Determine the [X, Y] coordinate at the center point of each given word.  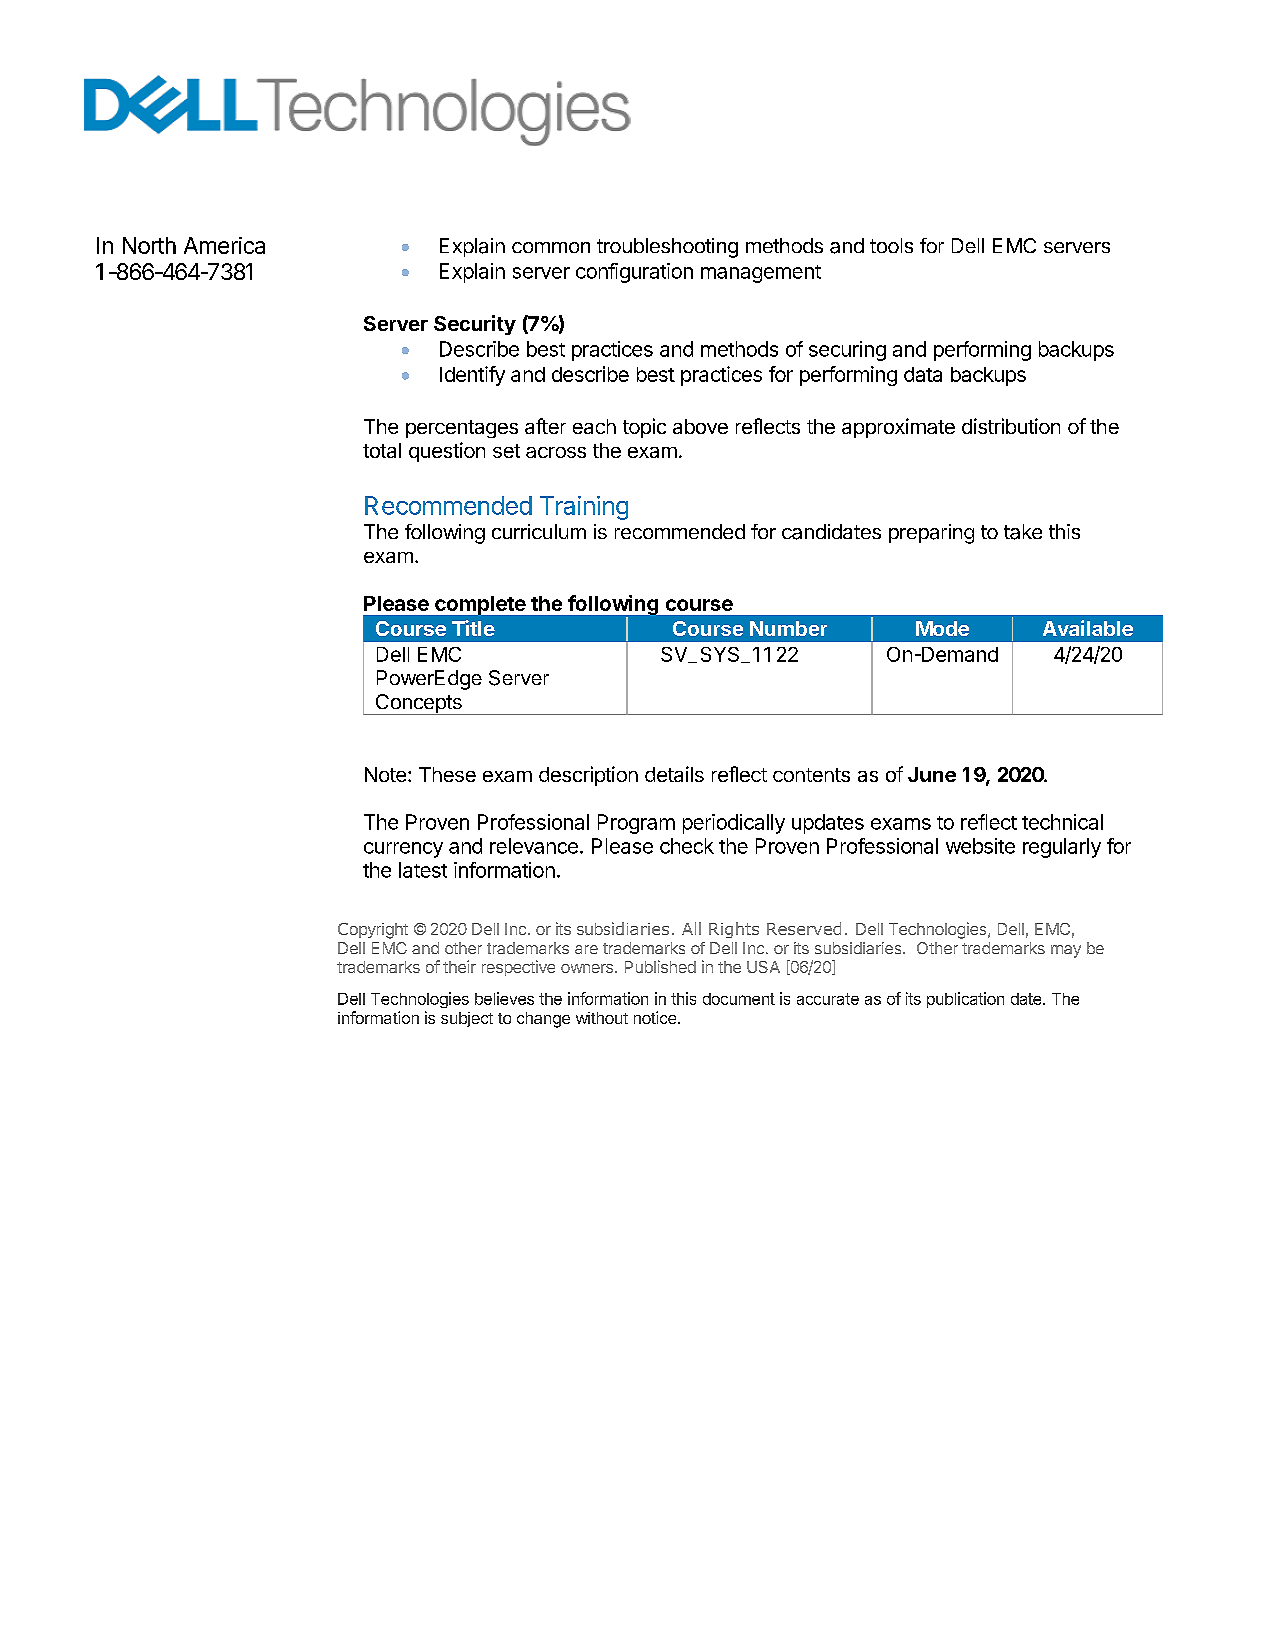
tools [891, 245]
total [382, 450]
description [588, 776]
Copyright [373, 931]
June [932, 774]
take [1023, 532]
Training [584, 508]
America [224, 245]
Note [385, 774]
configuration [634, 273]
